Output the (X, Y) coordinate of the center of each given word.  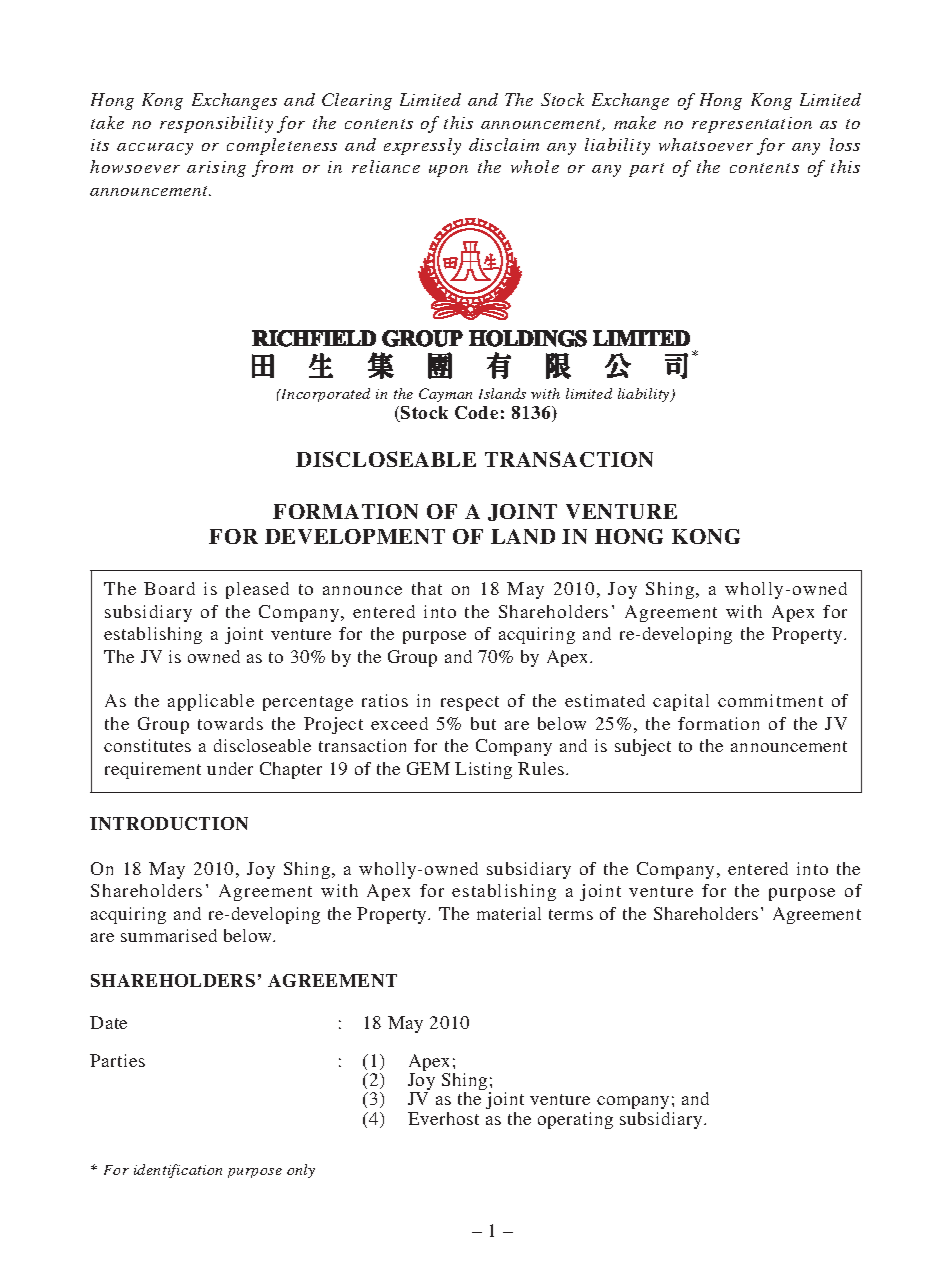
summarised (169, 935)
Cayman (445, 395)
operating (575, 1120)
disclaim (504, 144)
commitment (770, 700)
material (509, 913)
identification (178, 1171)
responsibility (216, 124)
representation (752, 125)
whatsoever (706, 144)
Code (476, 412)
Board (169, 588)
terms (571, 914)
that (427, 588)
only (301, 1171)
